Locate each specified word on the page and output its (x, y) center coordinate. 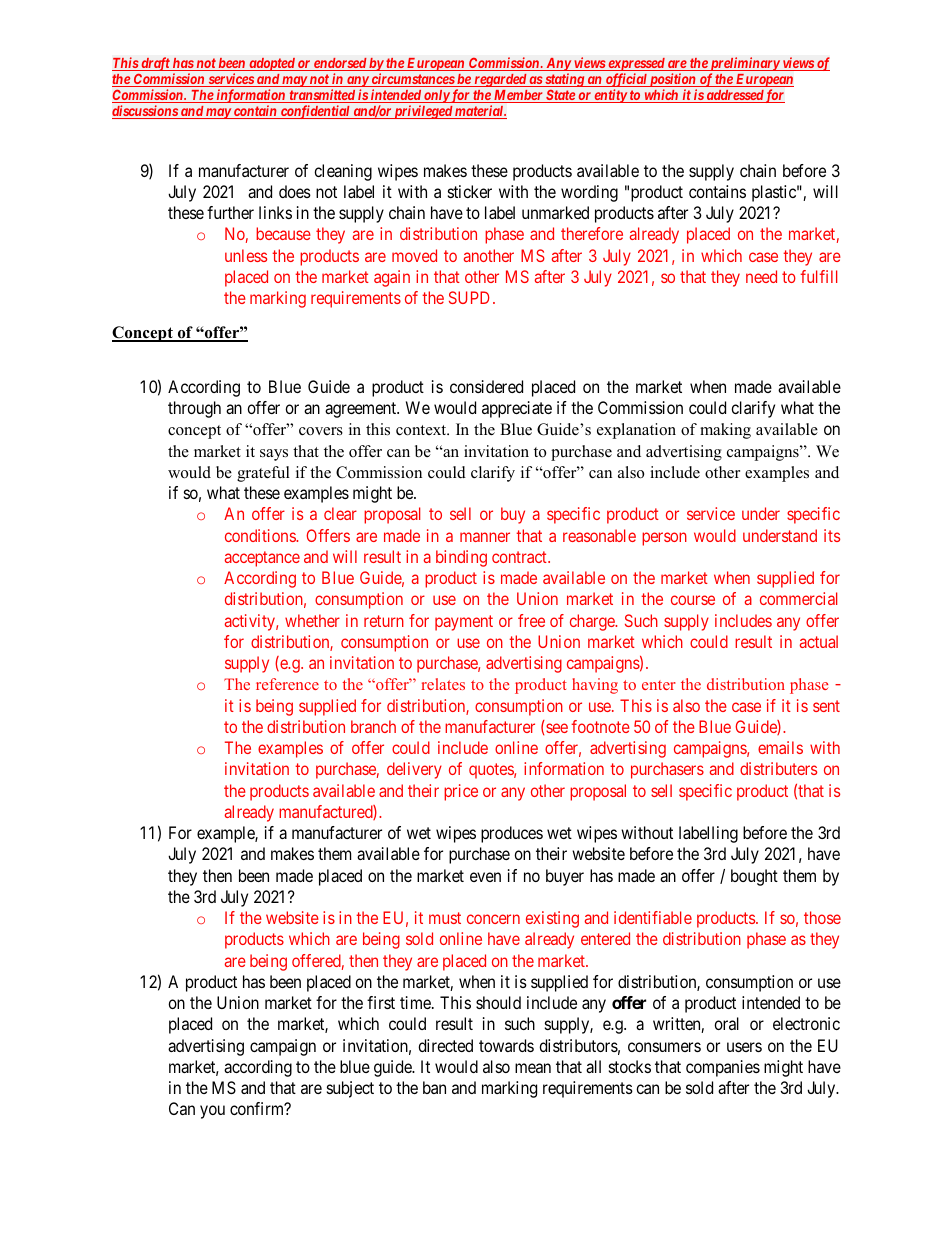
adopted (272, 64)
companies (723, 1068)
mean (533, 1068)
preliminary (744, 65)
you (212, 1112)
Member (518, 96)
